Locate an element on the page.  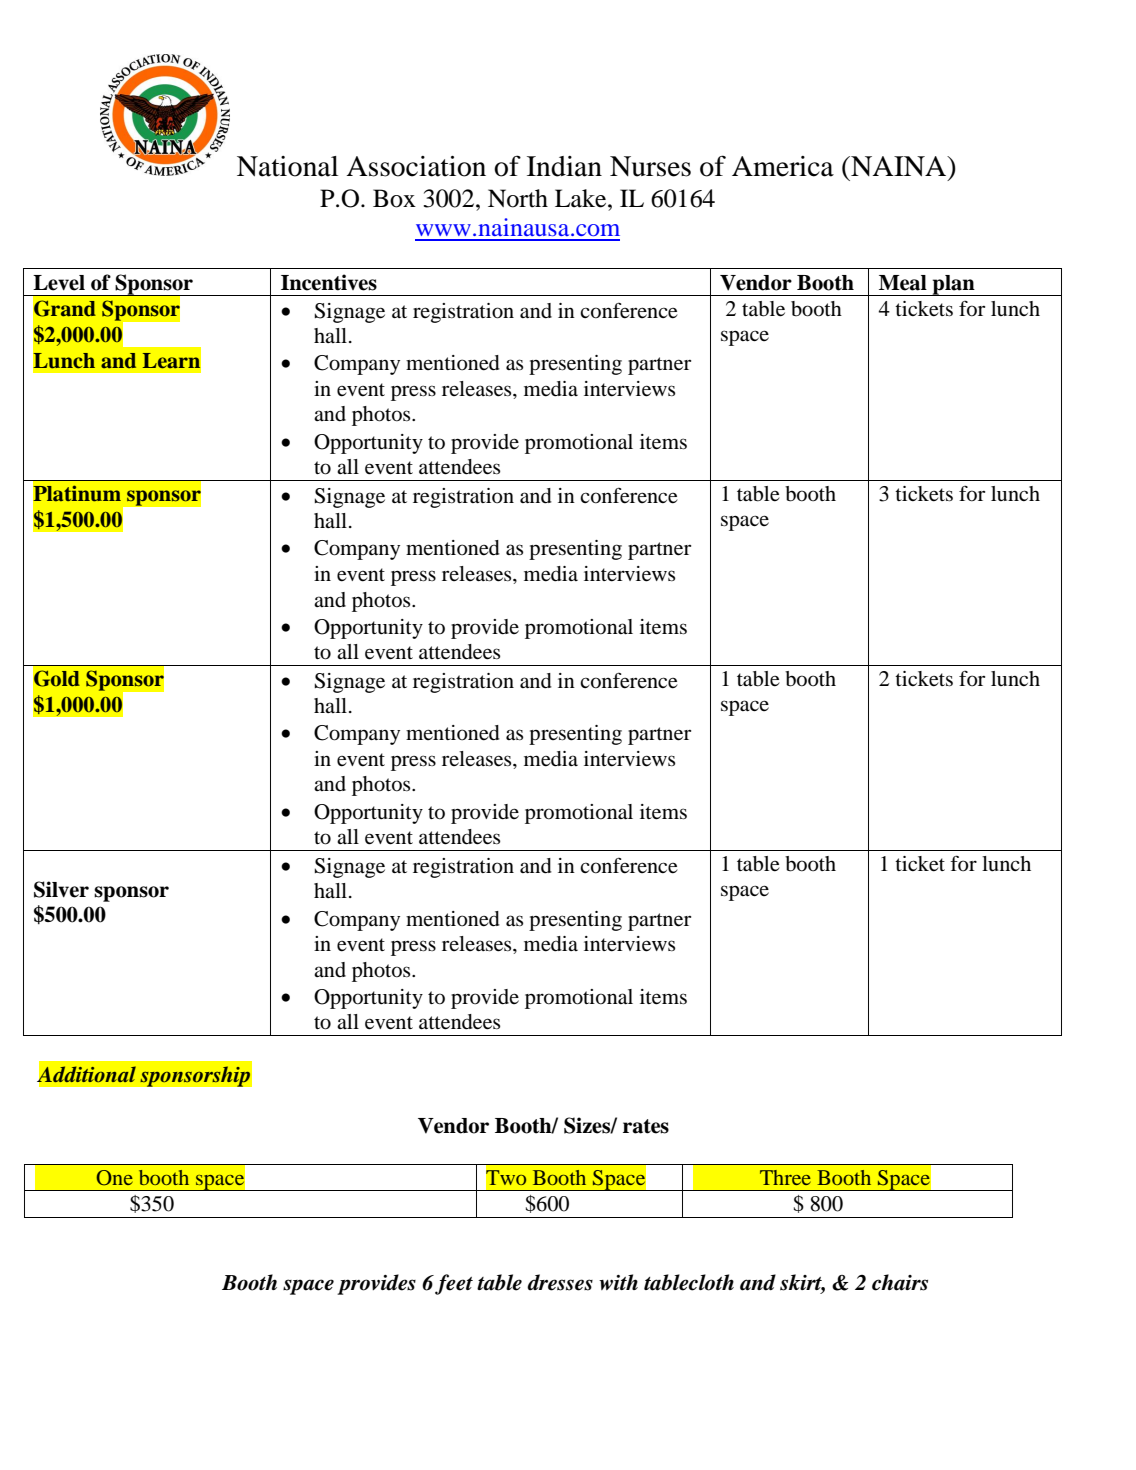
Incentives is located at coordinates (329, 282).
